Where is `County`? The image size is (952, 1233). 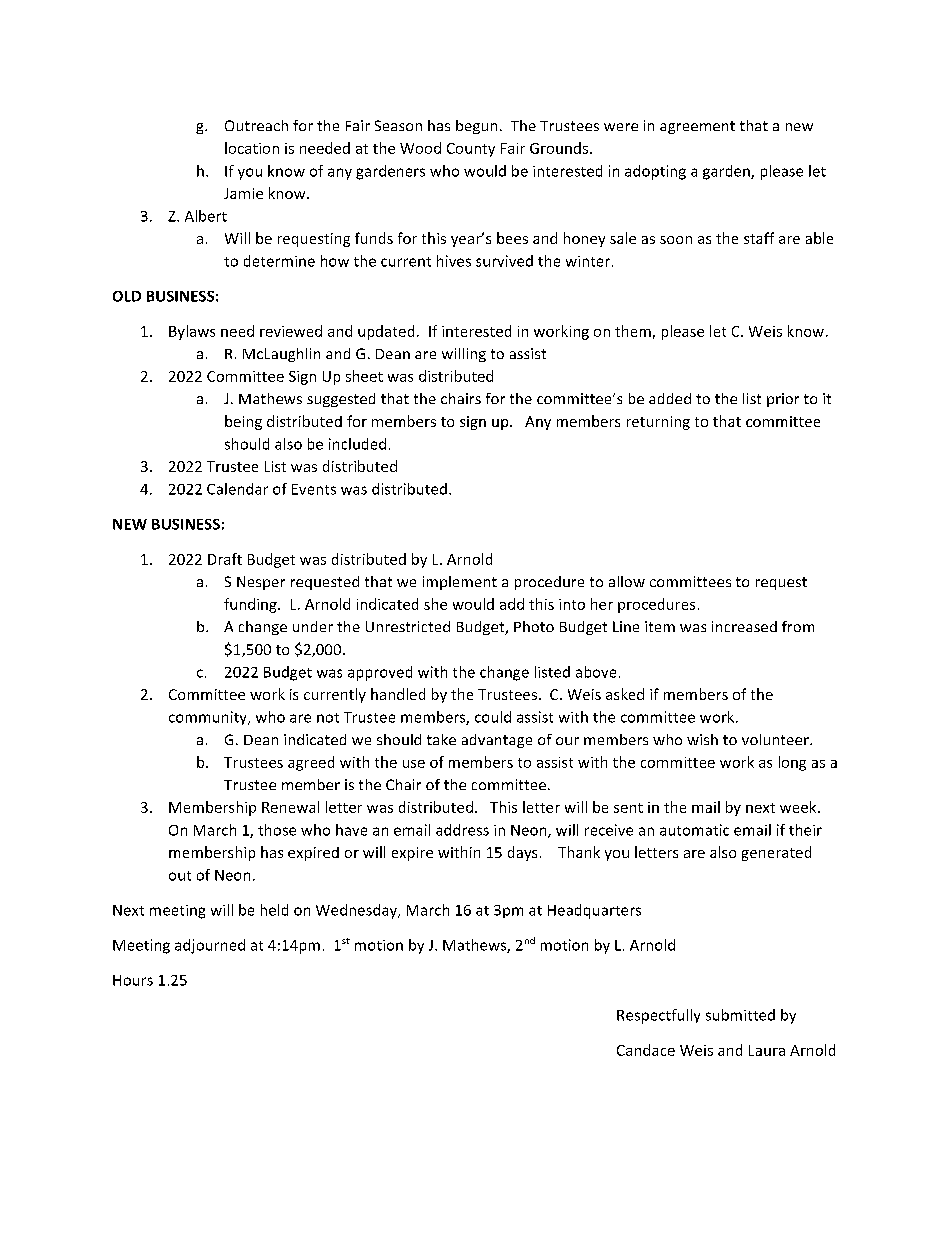 County is located at coordinates (471, 150).
